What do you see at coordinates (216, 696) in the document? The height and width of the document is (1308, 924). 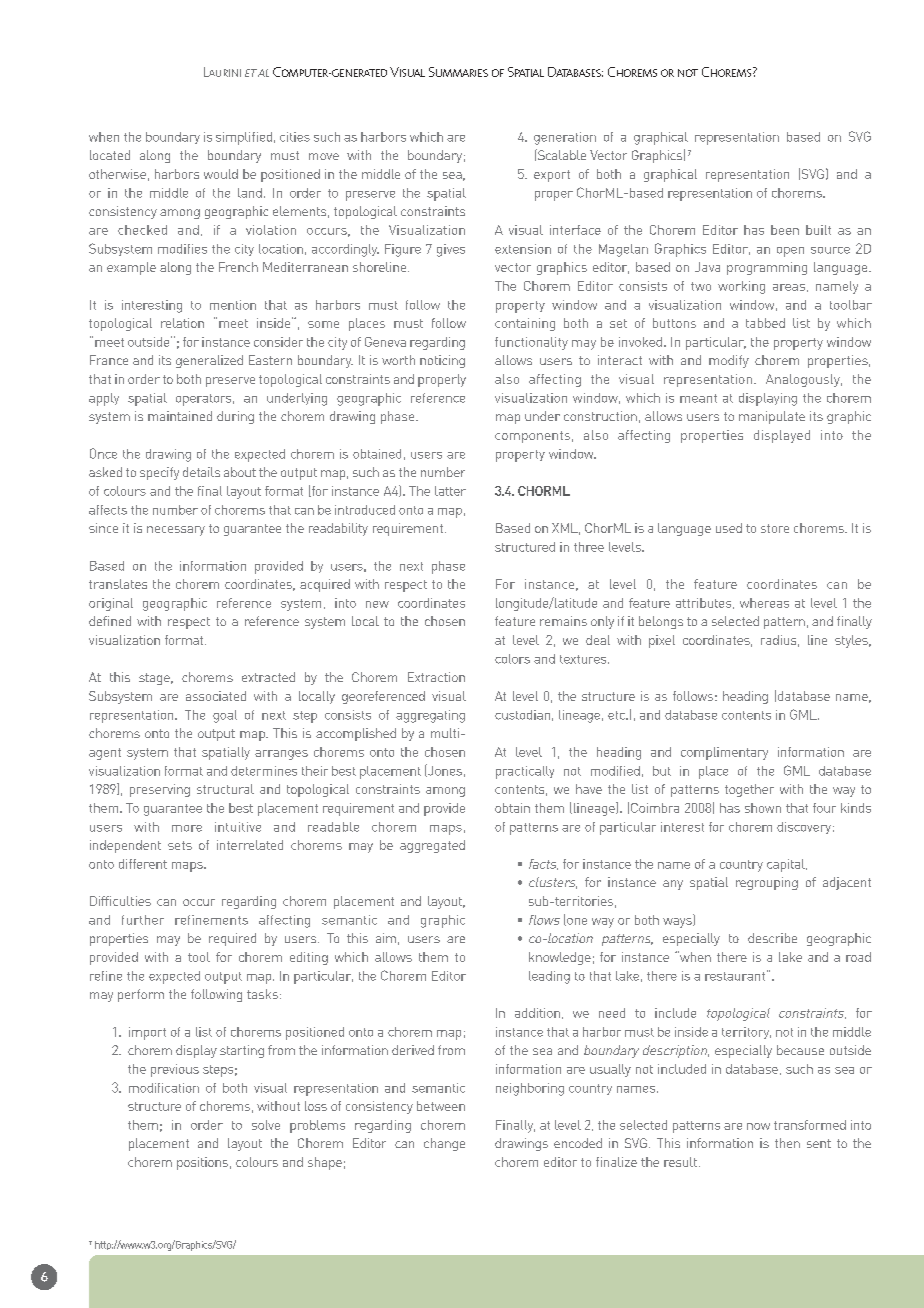 I see `associated` at bounding box center [216, 696].
